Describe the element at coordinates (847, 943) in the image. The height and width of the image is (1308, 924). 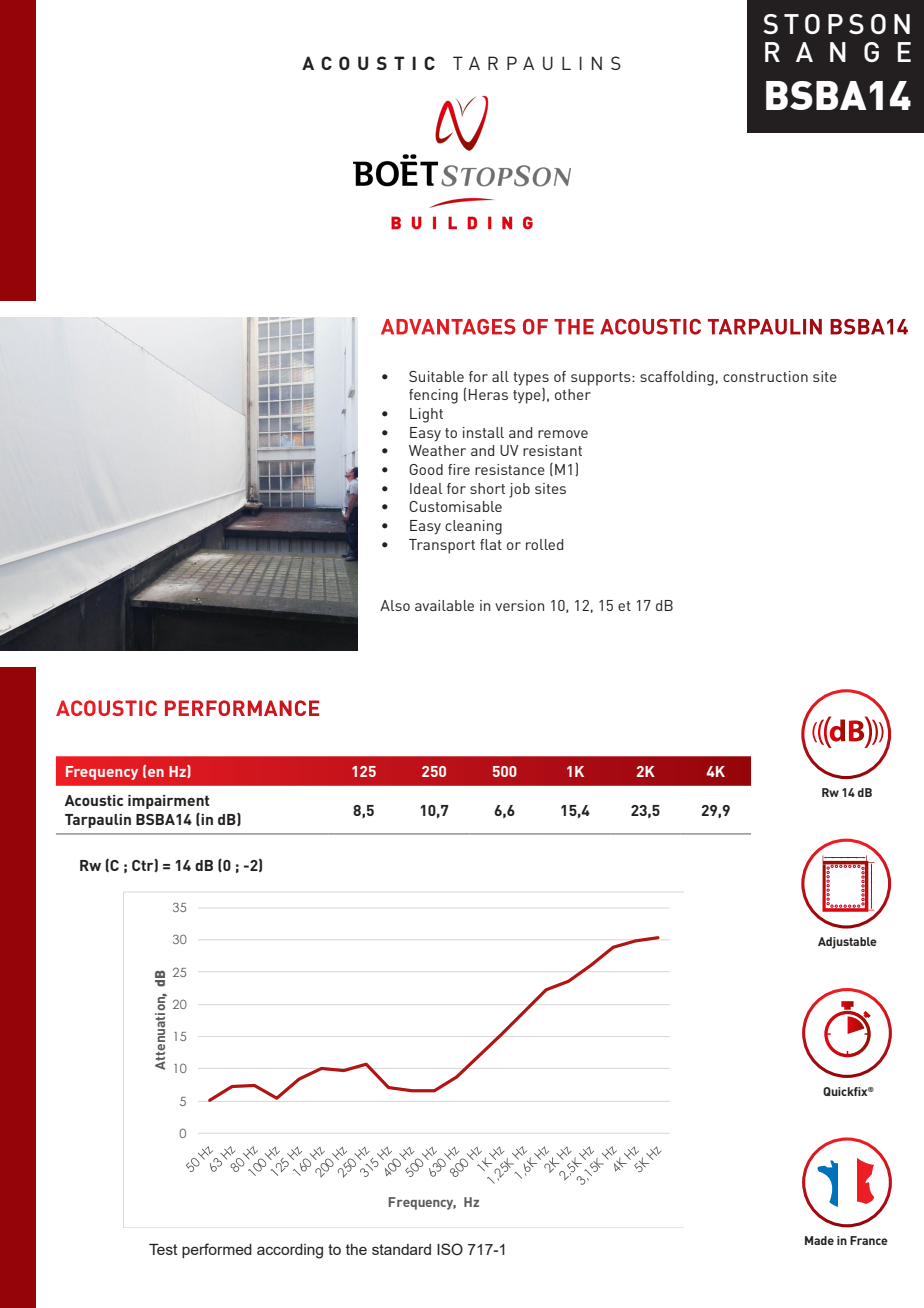
I see `Adjustable` at that location.
